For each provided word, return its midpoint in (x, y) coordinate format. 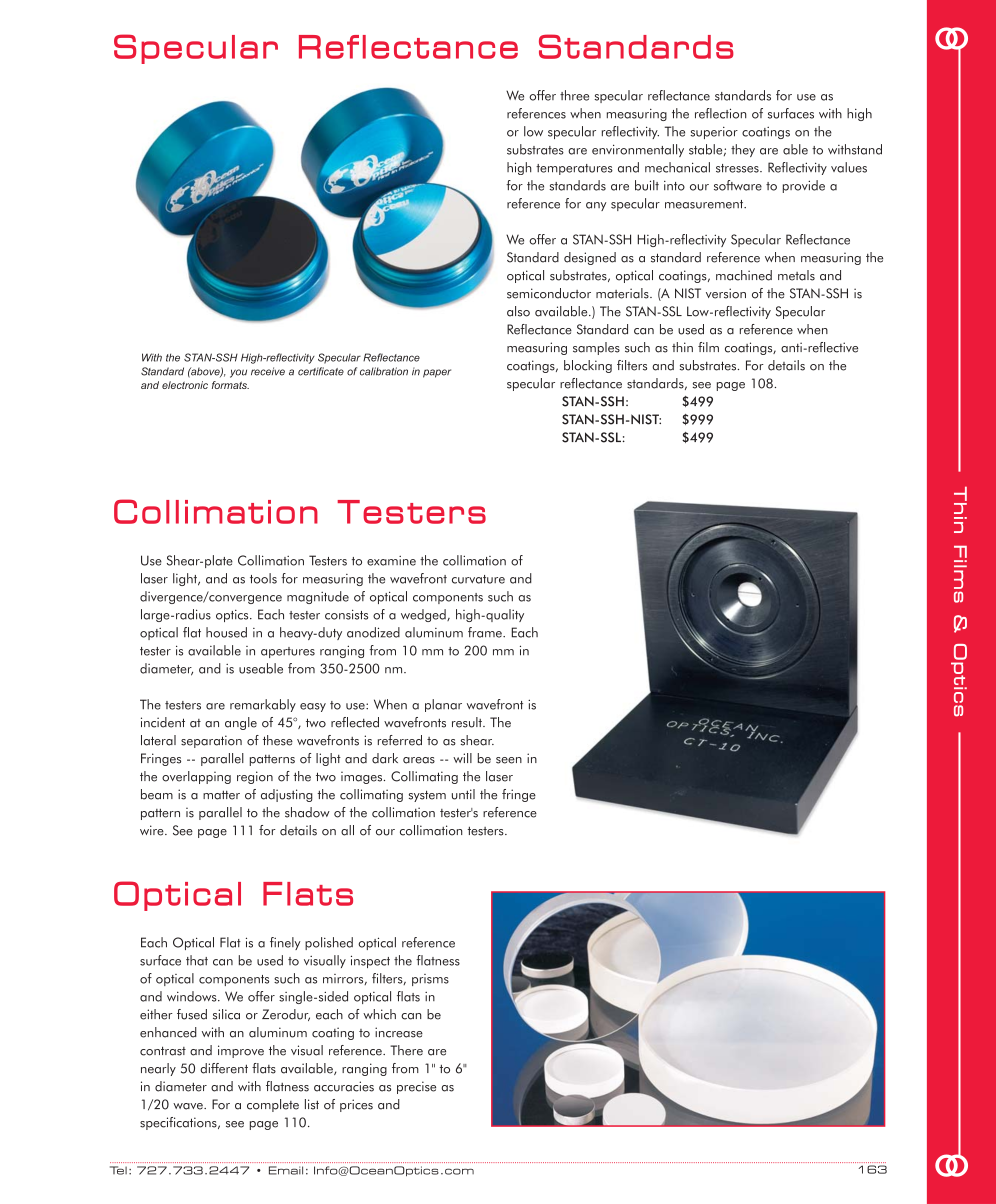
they (743, 150)
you (238, 373)
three (574, 95)
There (406, 1050)
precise (416, 1087)
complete (273, 1105)
